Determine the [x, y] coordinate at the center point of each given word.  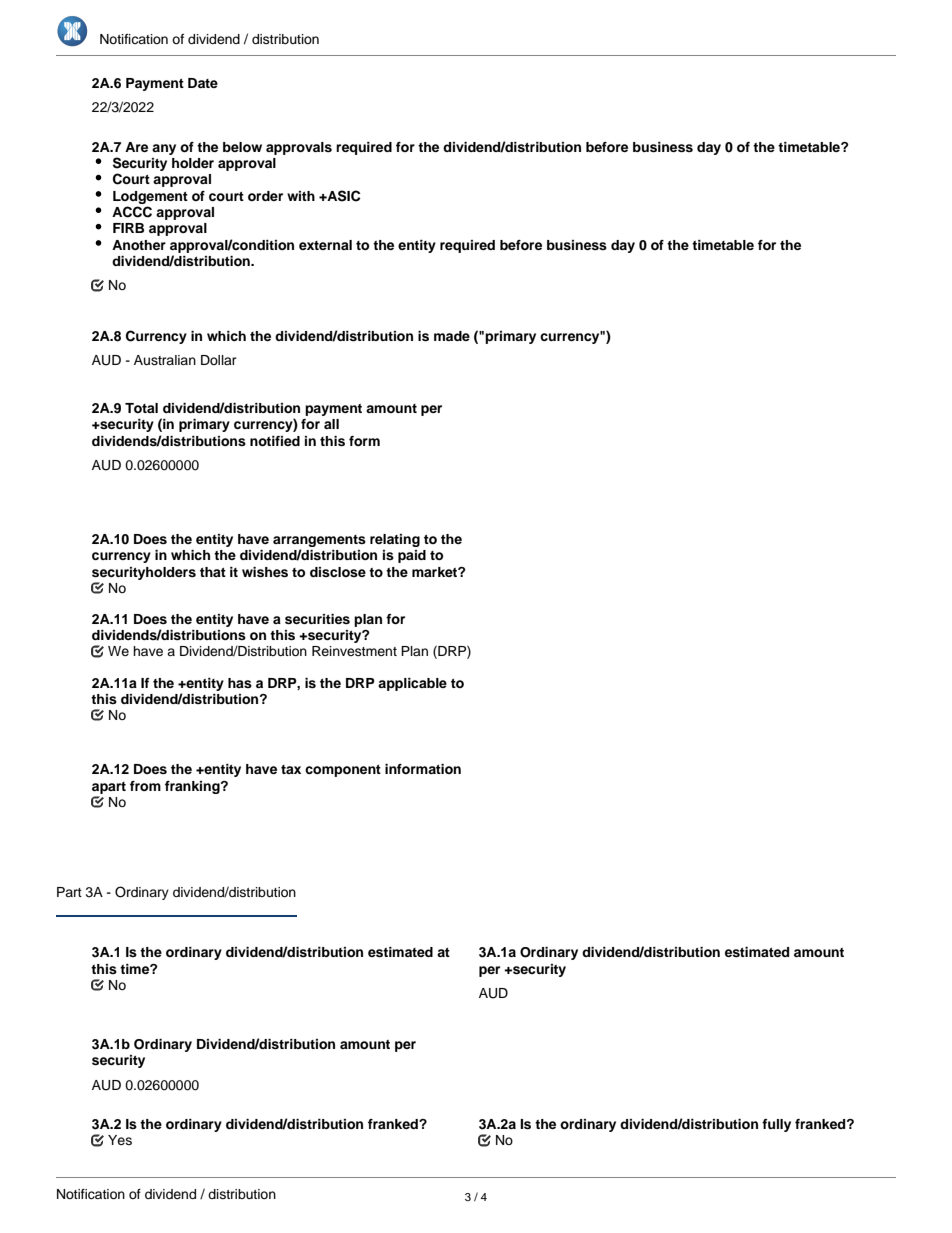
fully [776, 1125]
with [301, 196]
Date [203, 83]
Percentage [163, 1177]
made [452, 336]
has [240, 683]
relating [395, 540]
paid [412, 556]
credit [818, 1177]
